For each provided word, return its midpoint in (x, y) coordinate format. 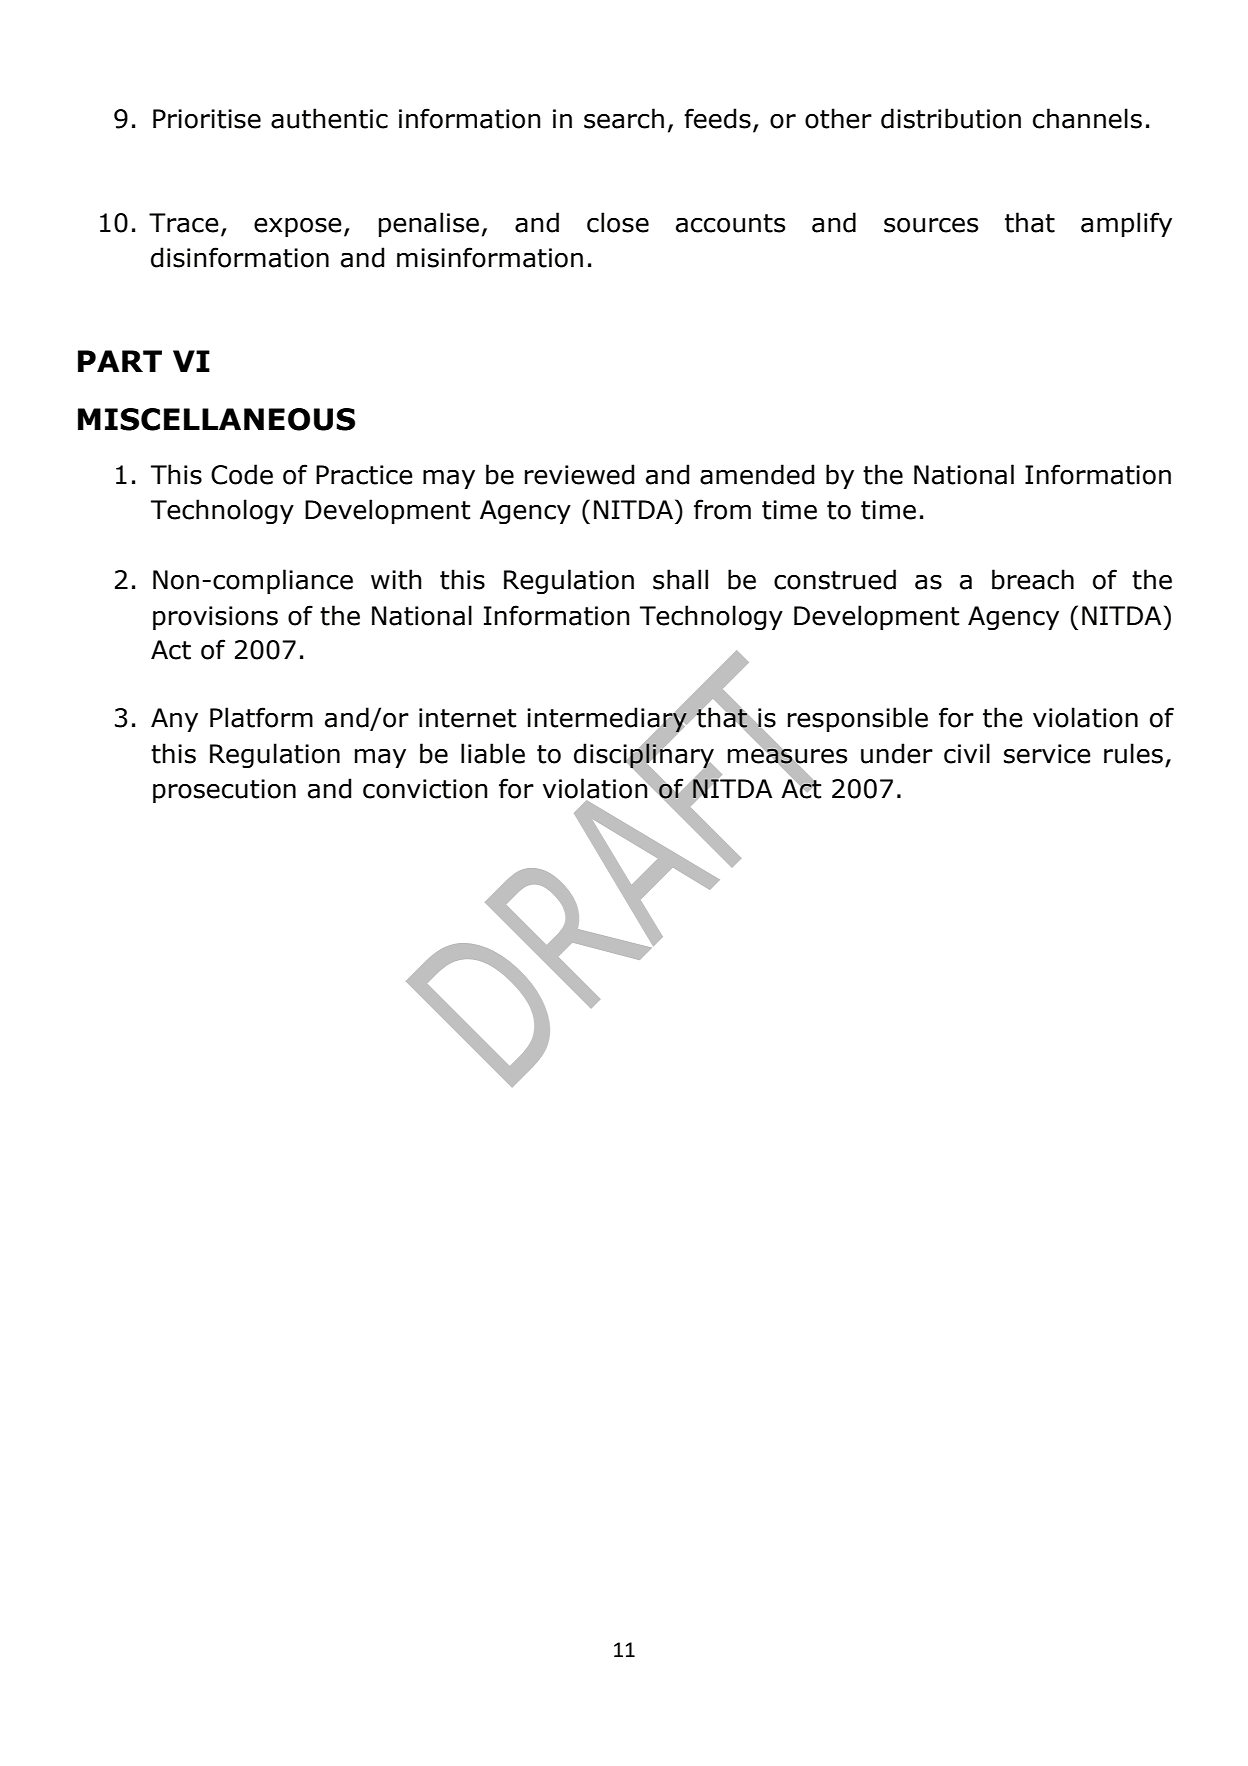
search (624, 118)
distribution (951, 118)
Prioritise (207, 119)
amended (757, 474)
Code (242, 474)
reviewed (579, 474)
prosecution (224, 791)
